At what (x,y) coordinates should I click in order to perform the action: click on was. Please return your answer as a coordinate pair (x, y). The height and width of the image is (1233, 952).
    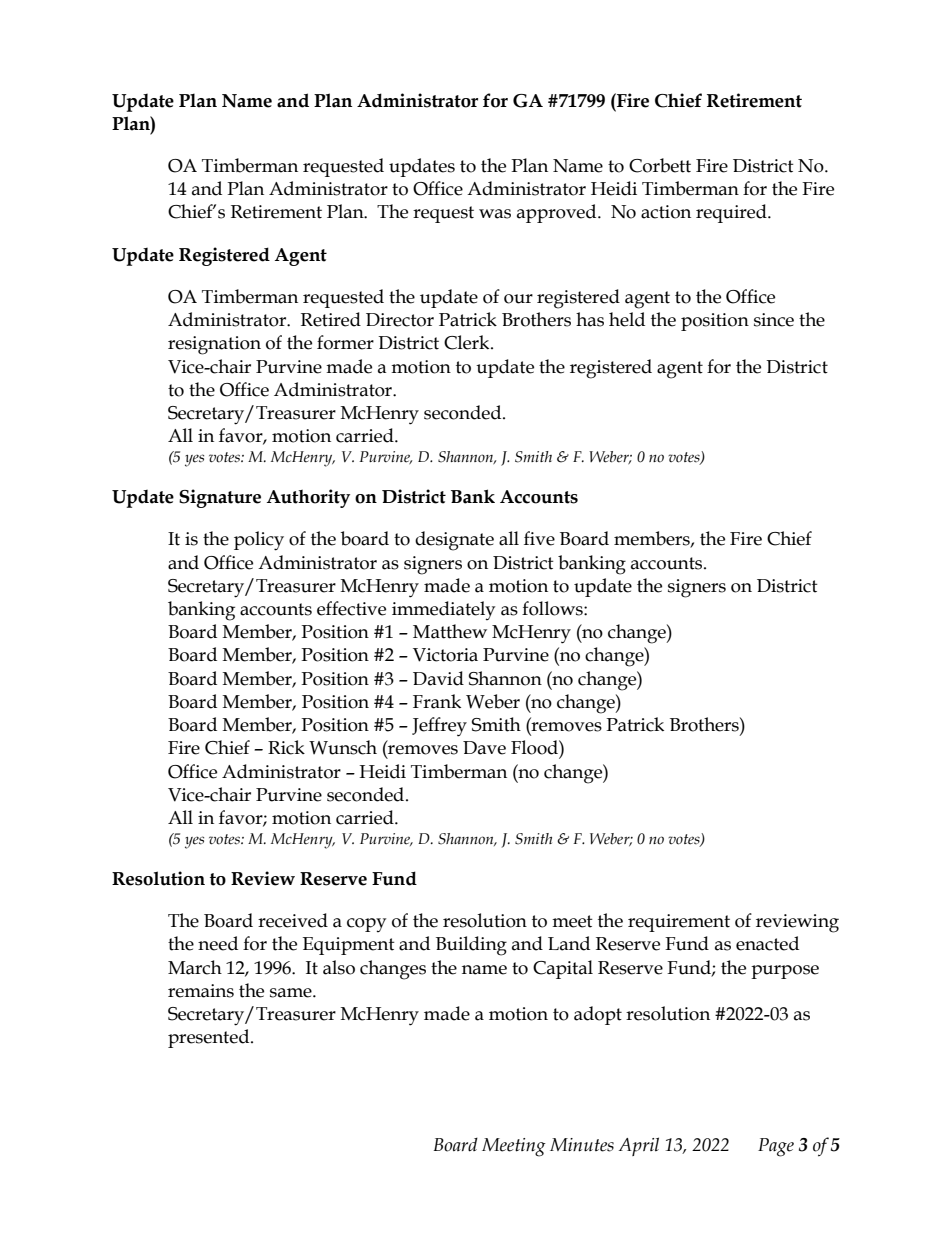
    Looking at the image, I should click on (495, 214).
